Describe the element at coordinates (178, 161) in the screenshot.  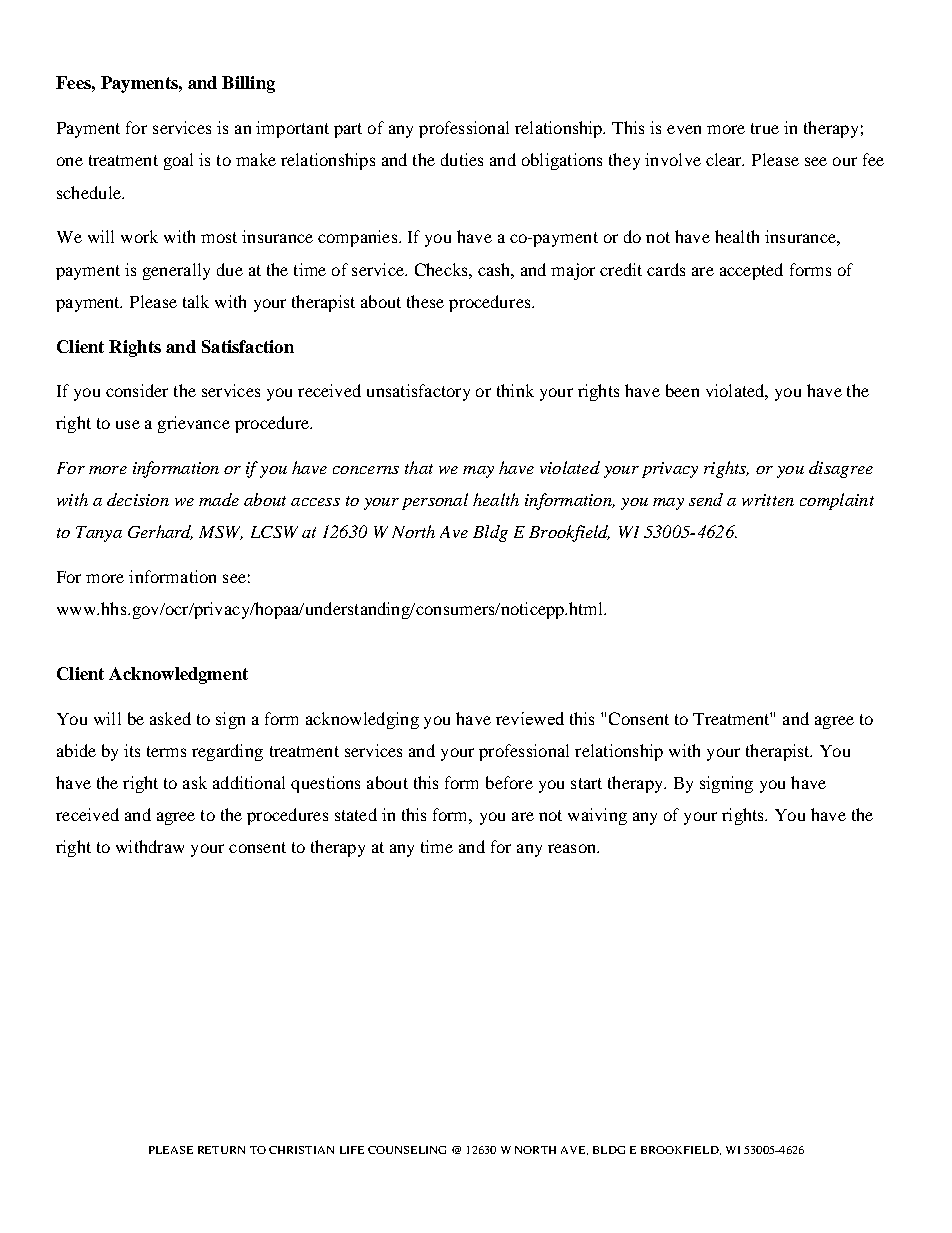
I see `goal` at that location.
